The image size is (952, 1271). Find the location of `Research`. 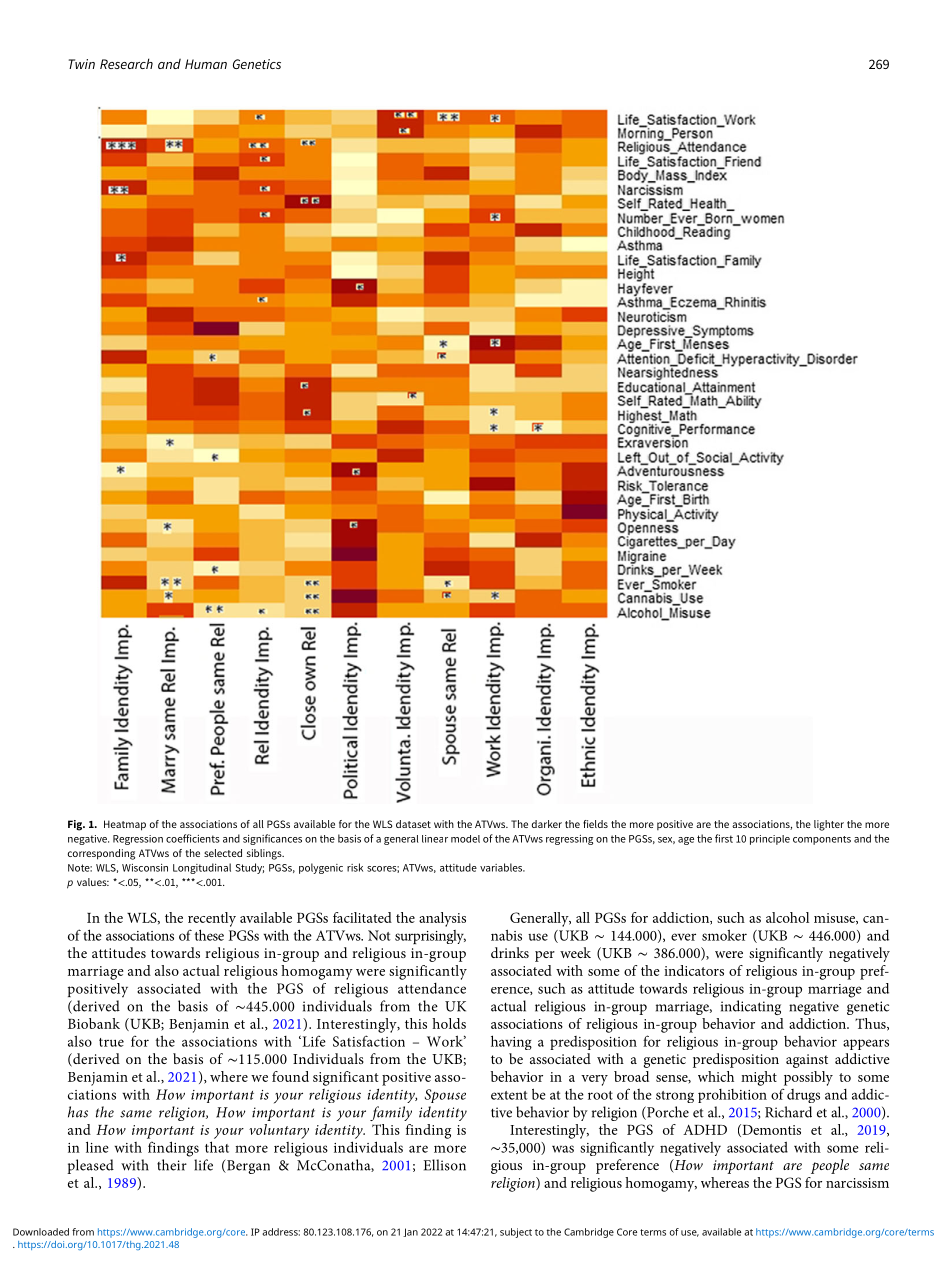

Research is located at coordinates (126, 63).
